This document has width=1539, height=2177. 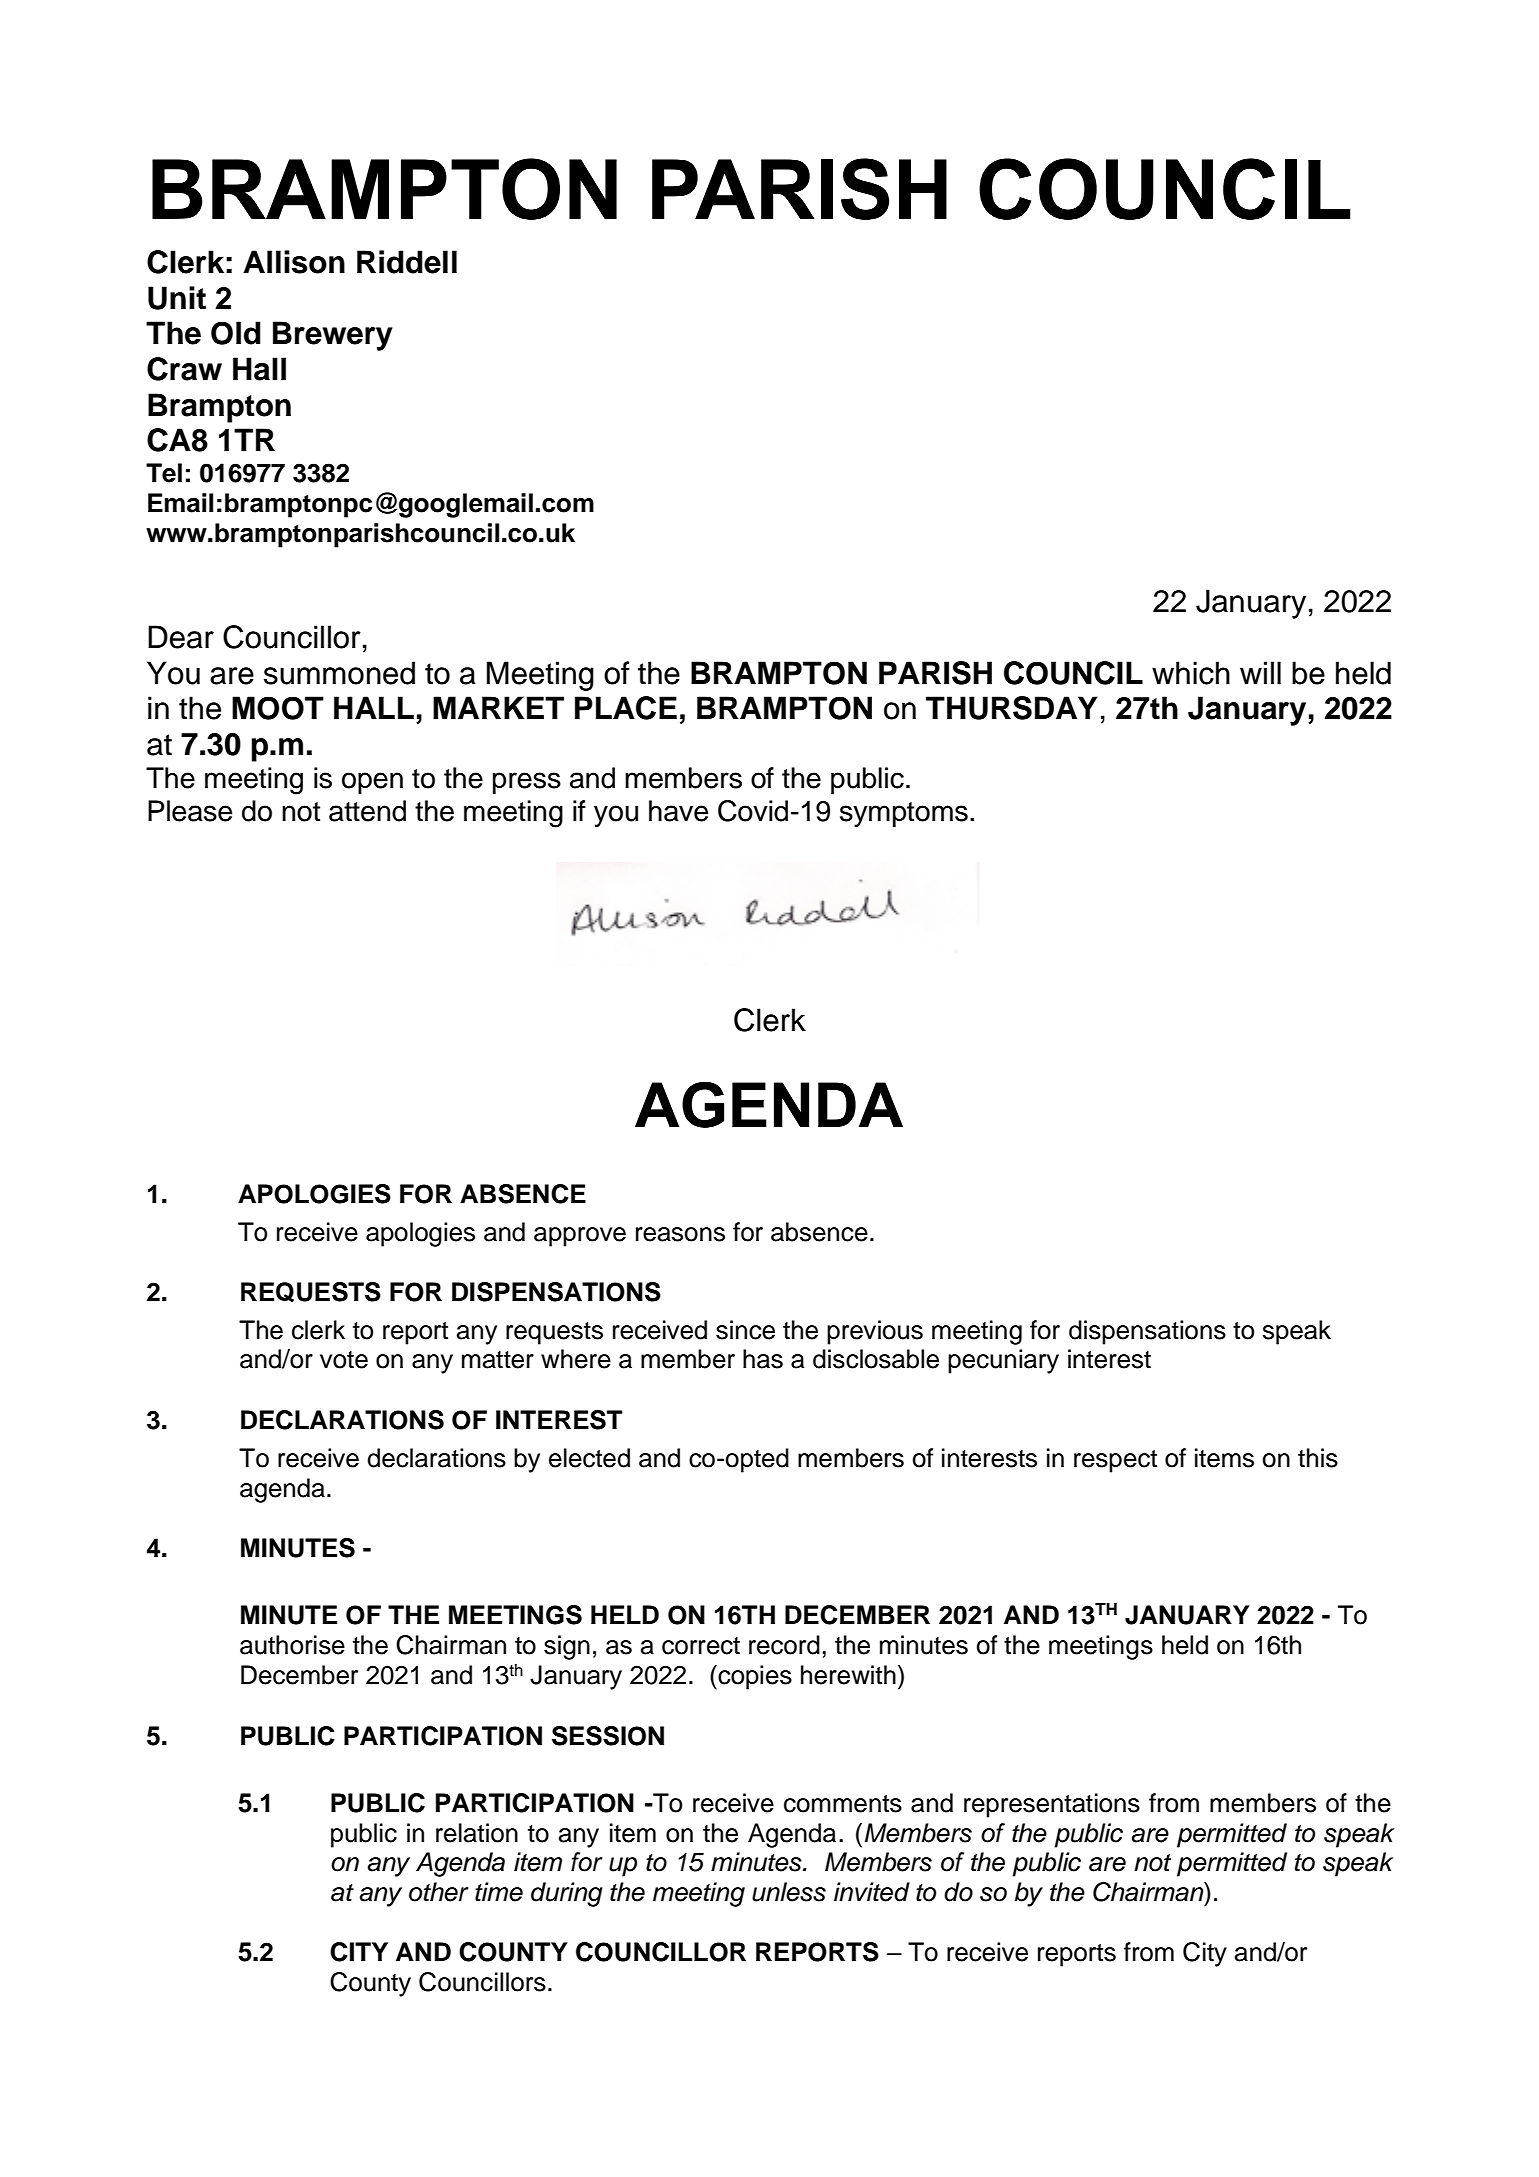 What do you see at coordinates (278, 708) in the document?
I see `MOOT` at bounding box center [278, 708].
